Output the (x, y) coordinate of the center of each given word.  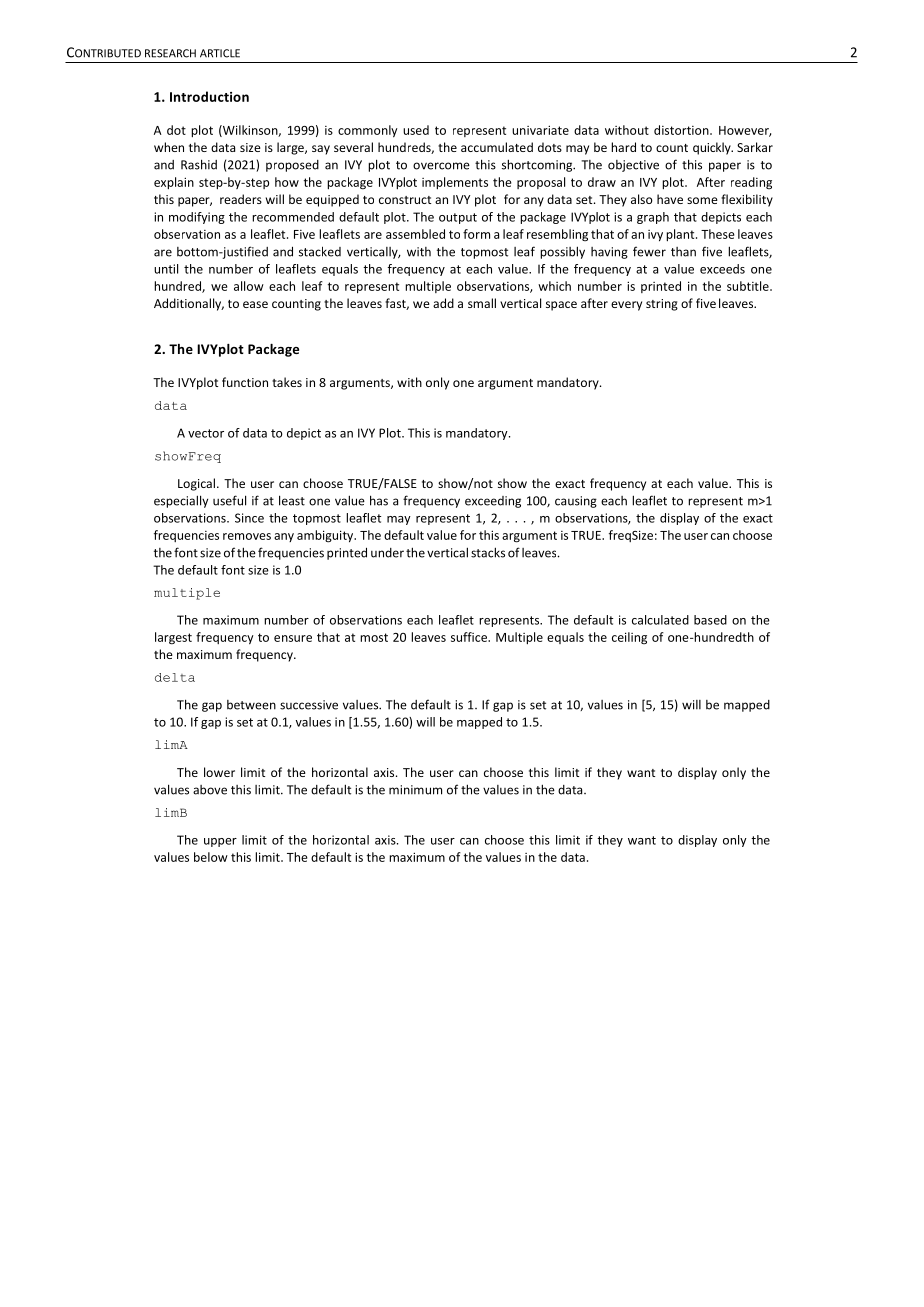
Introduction (209, 96)
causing (576, 502)
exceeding (493, 502)
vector (206, 433)
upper (220, 842)
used (416, 130)
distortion (682, 130)
